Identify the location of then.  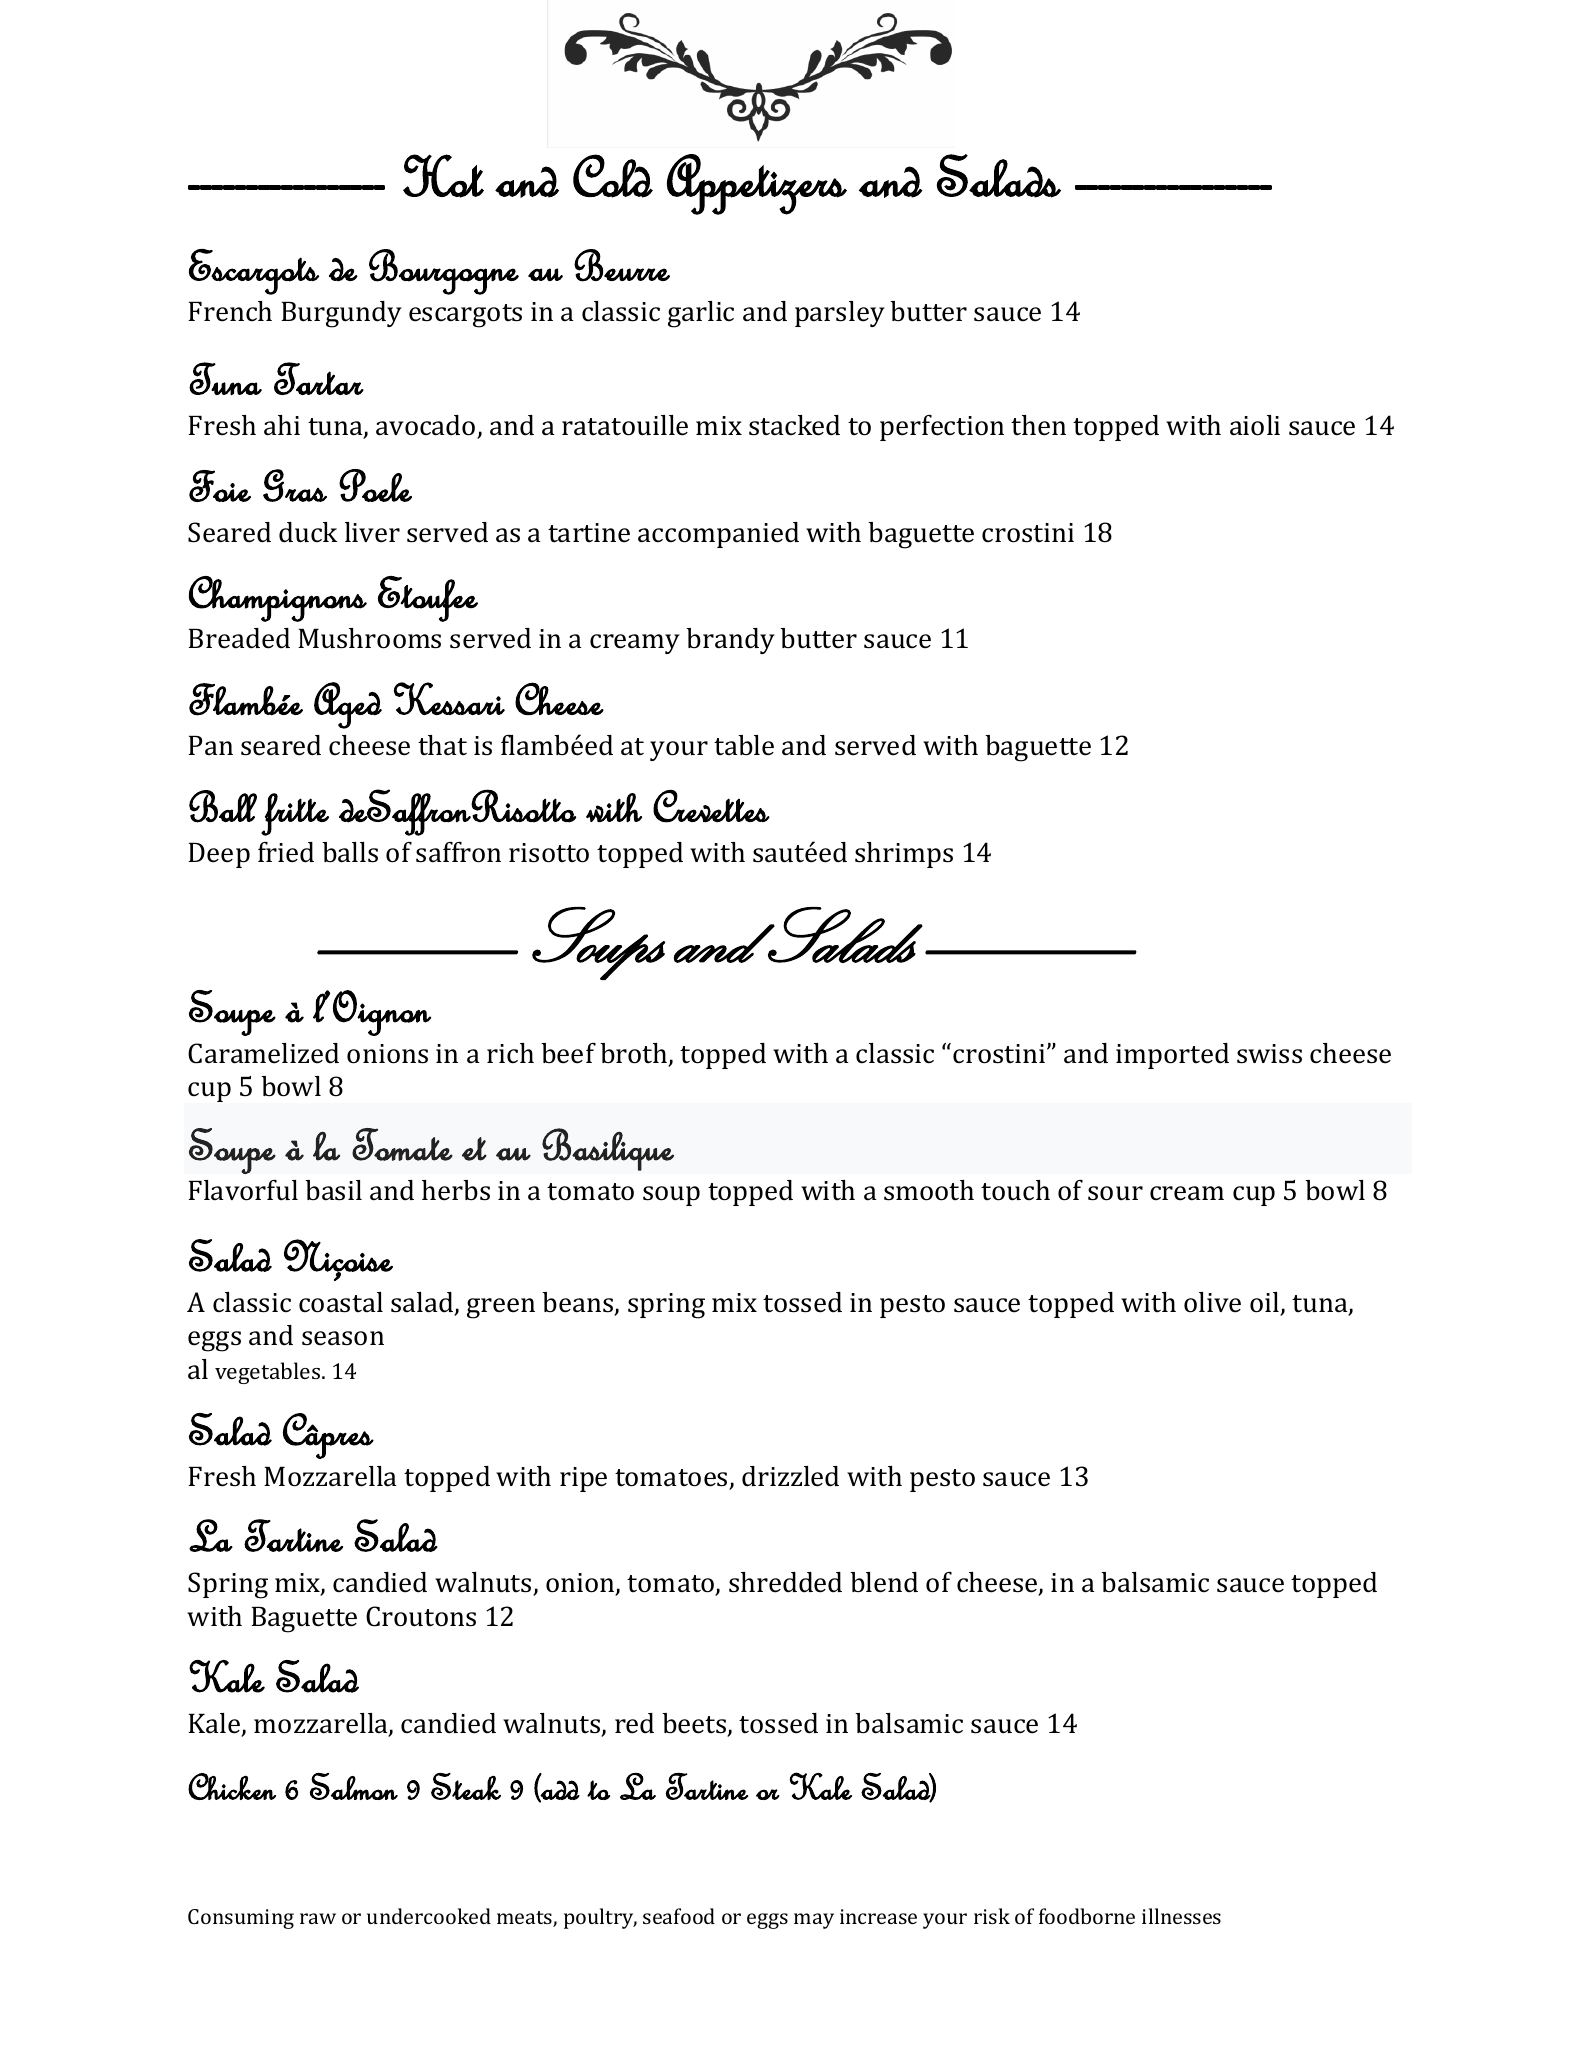
(1038, 425).
